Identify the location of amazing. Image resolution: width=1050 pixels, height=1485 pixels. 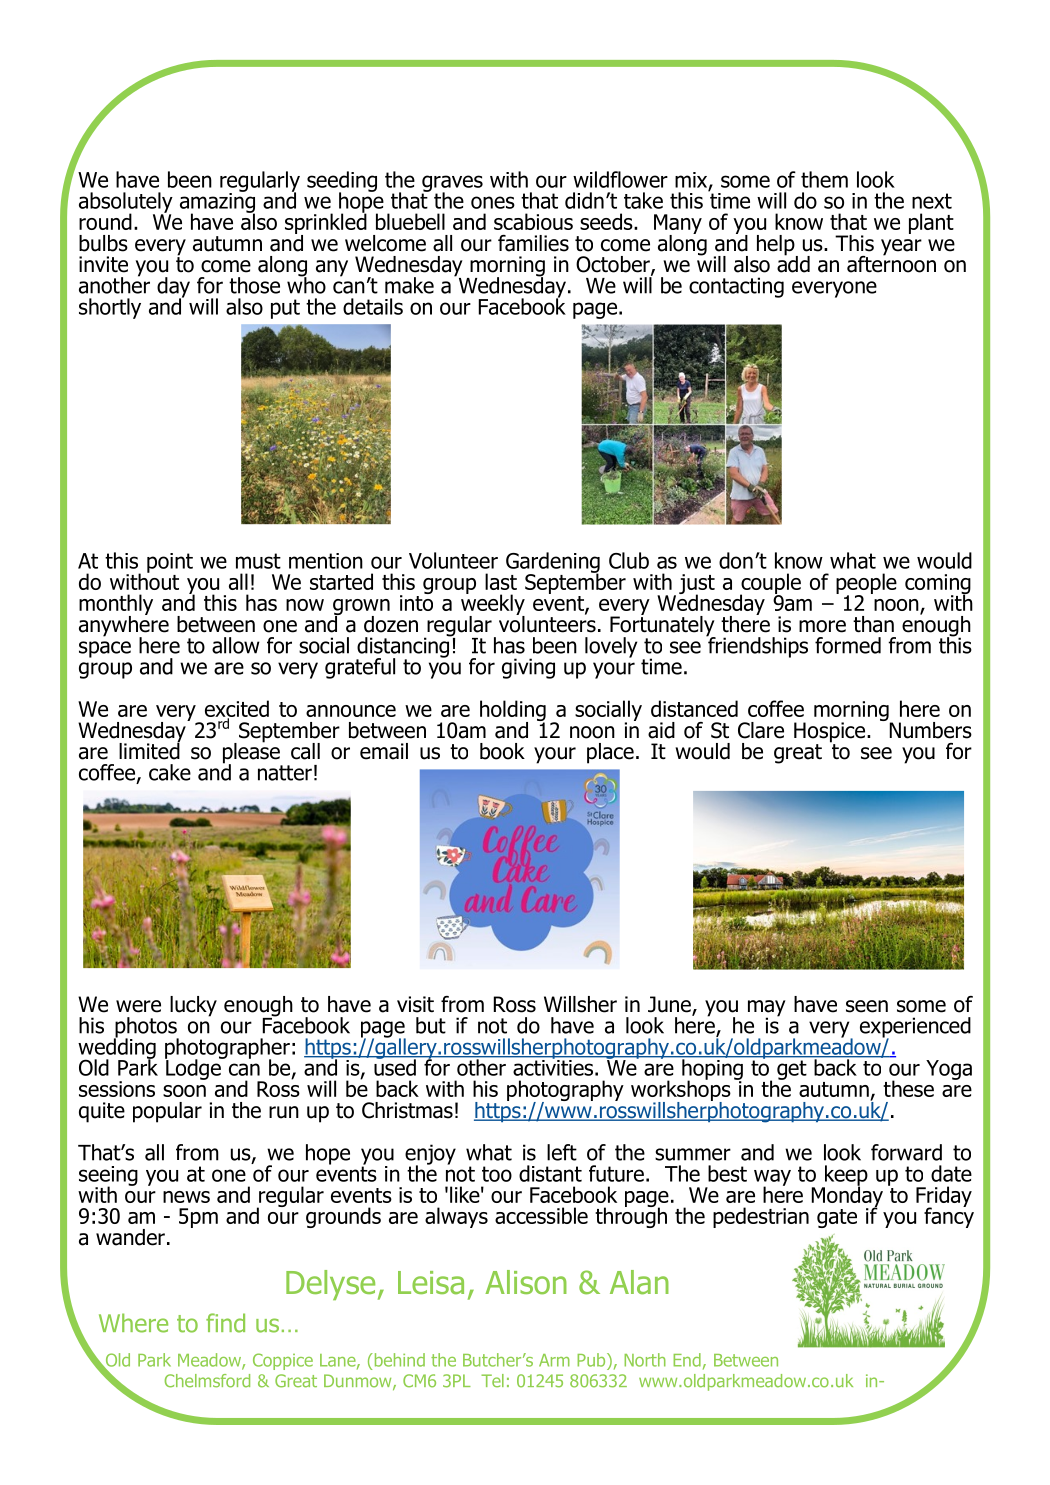
(217, 202).
